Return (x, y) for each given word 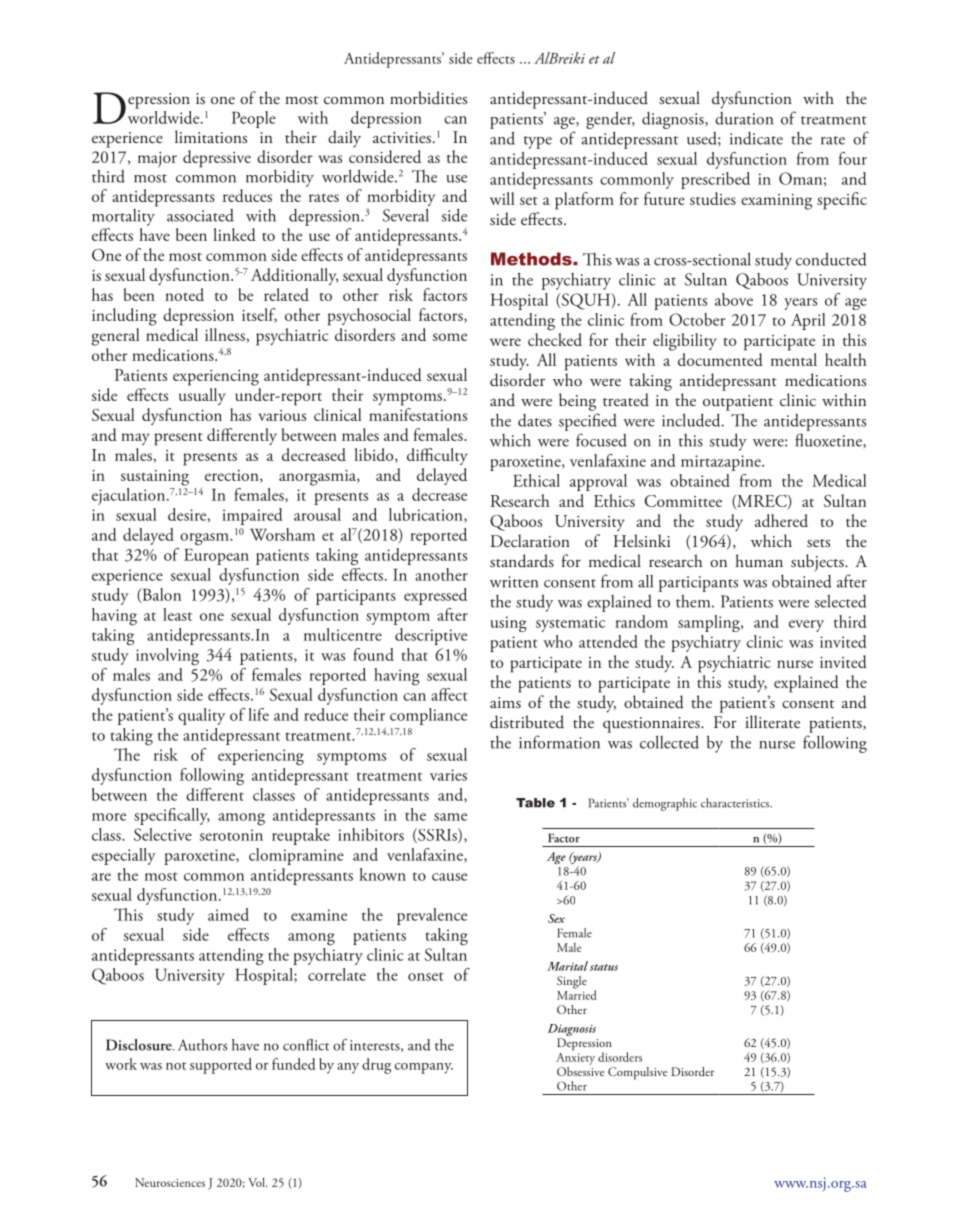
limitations (211, 136)
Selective (163, 834)
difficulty (437, 456)
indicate (756, 138)
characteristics (736, 803)
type (538, 142)
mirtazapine (722, 463)
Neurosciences (170, 1182)
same (450, 817)
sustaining (155, 478)
